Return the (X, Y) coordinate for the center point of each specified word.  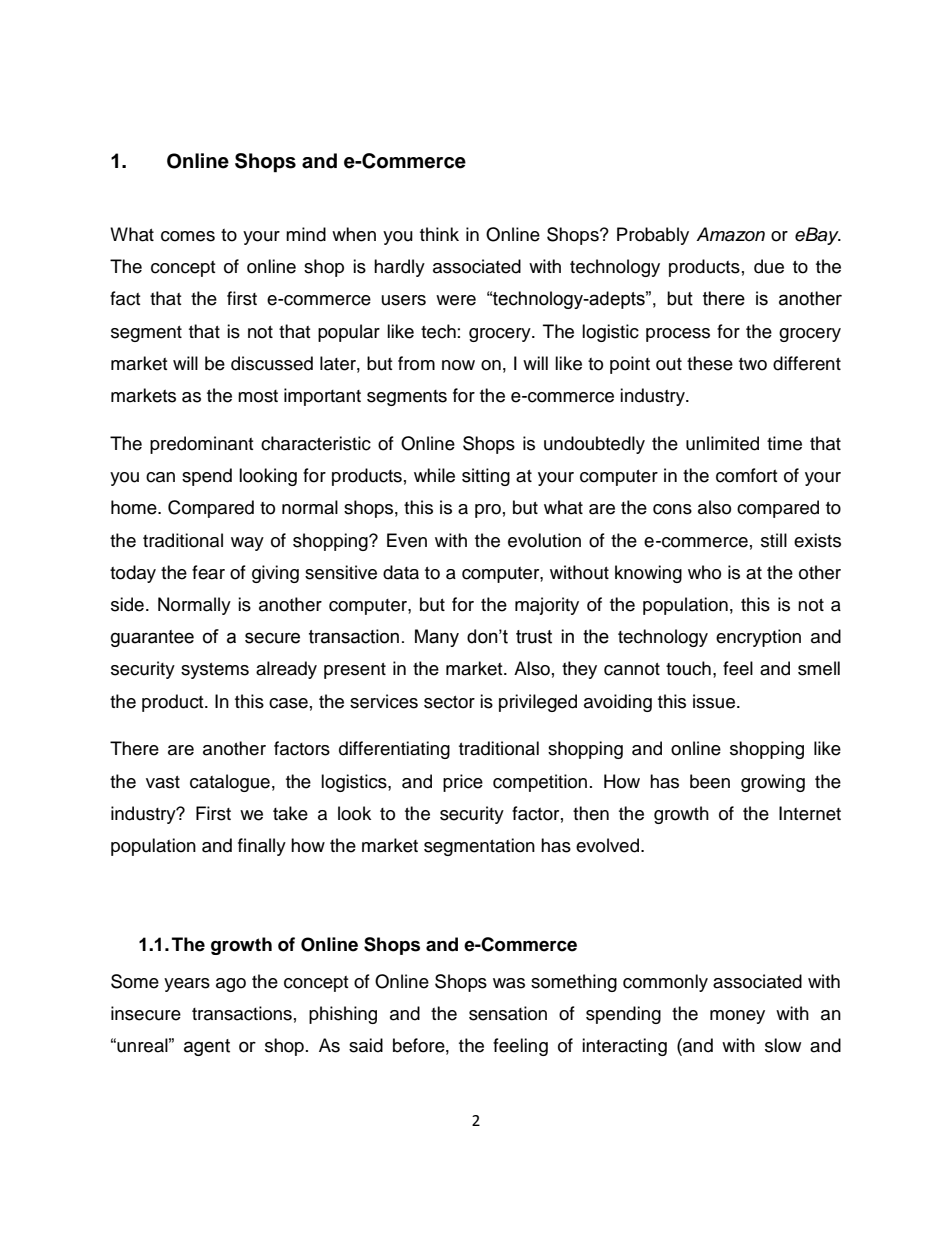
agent (207, 1047)
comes (188, 236)
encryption (758, 638)
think (439, 234)
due (769, 266)
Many (437, 638)
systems (215, 671)
